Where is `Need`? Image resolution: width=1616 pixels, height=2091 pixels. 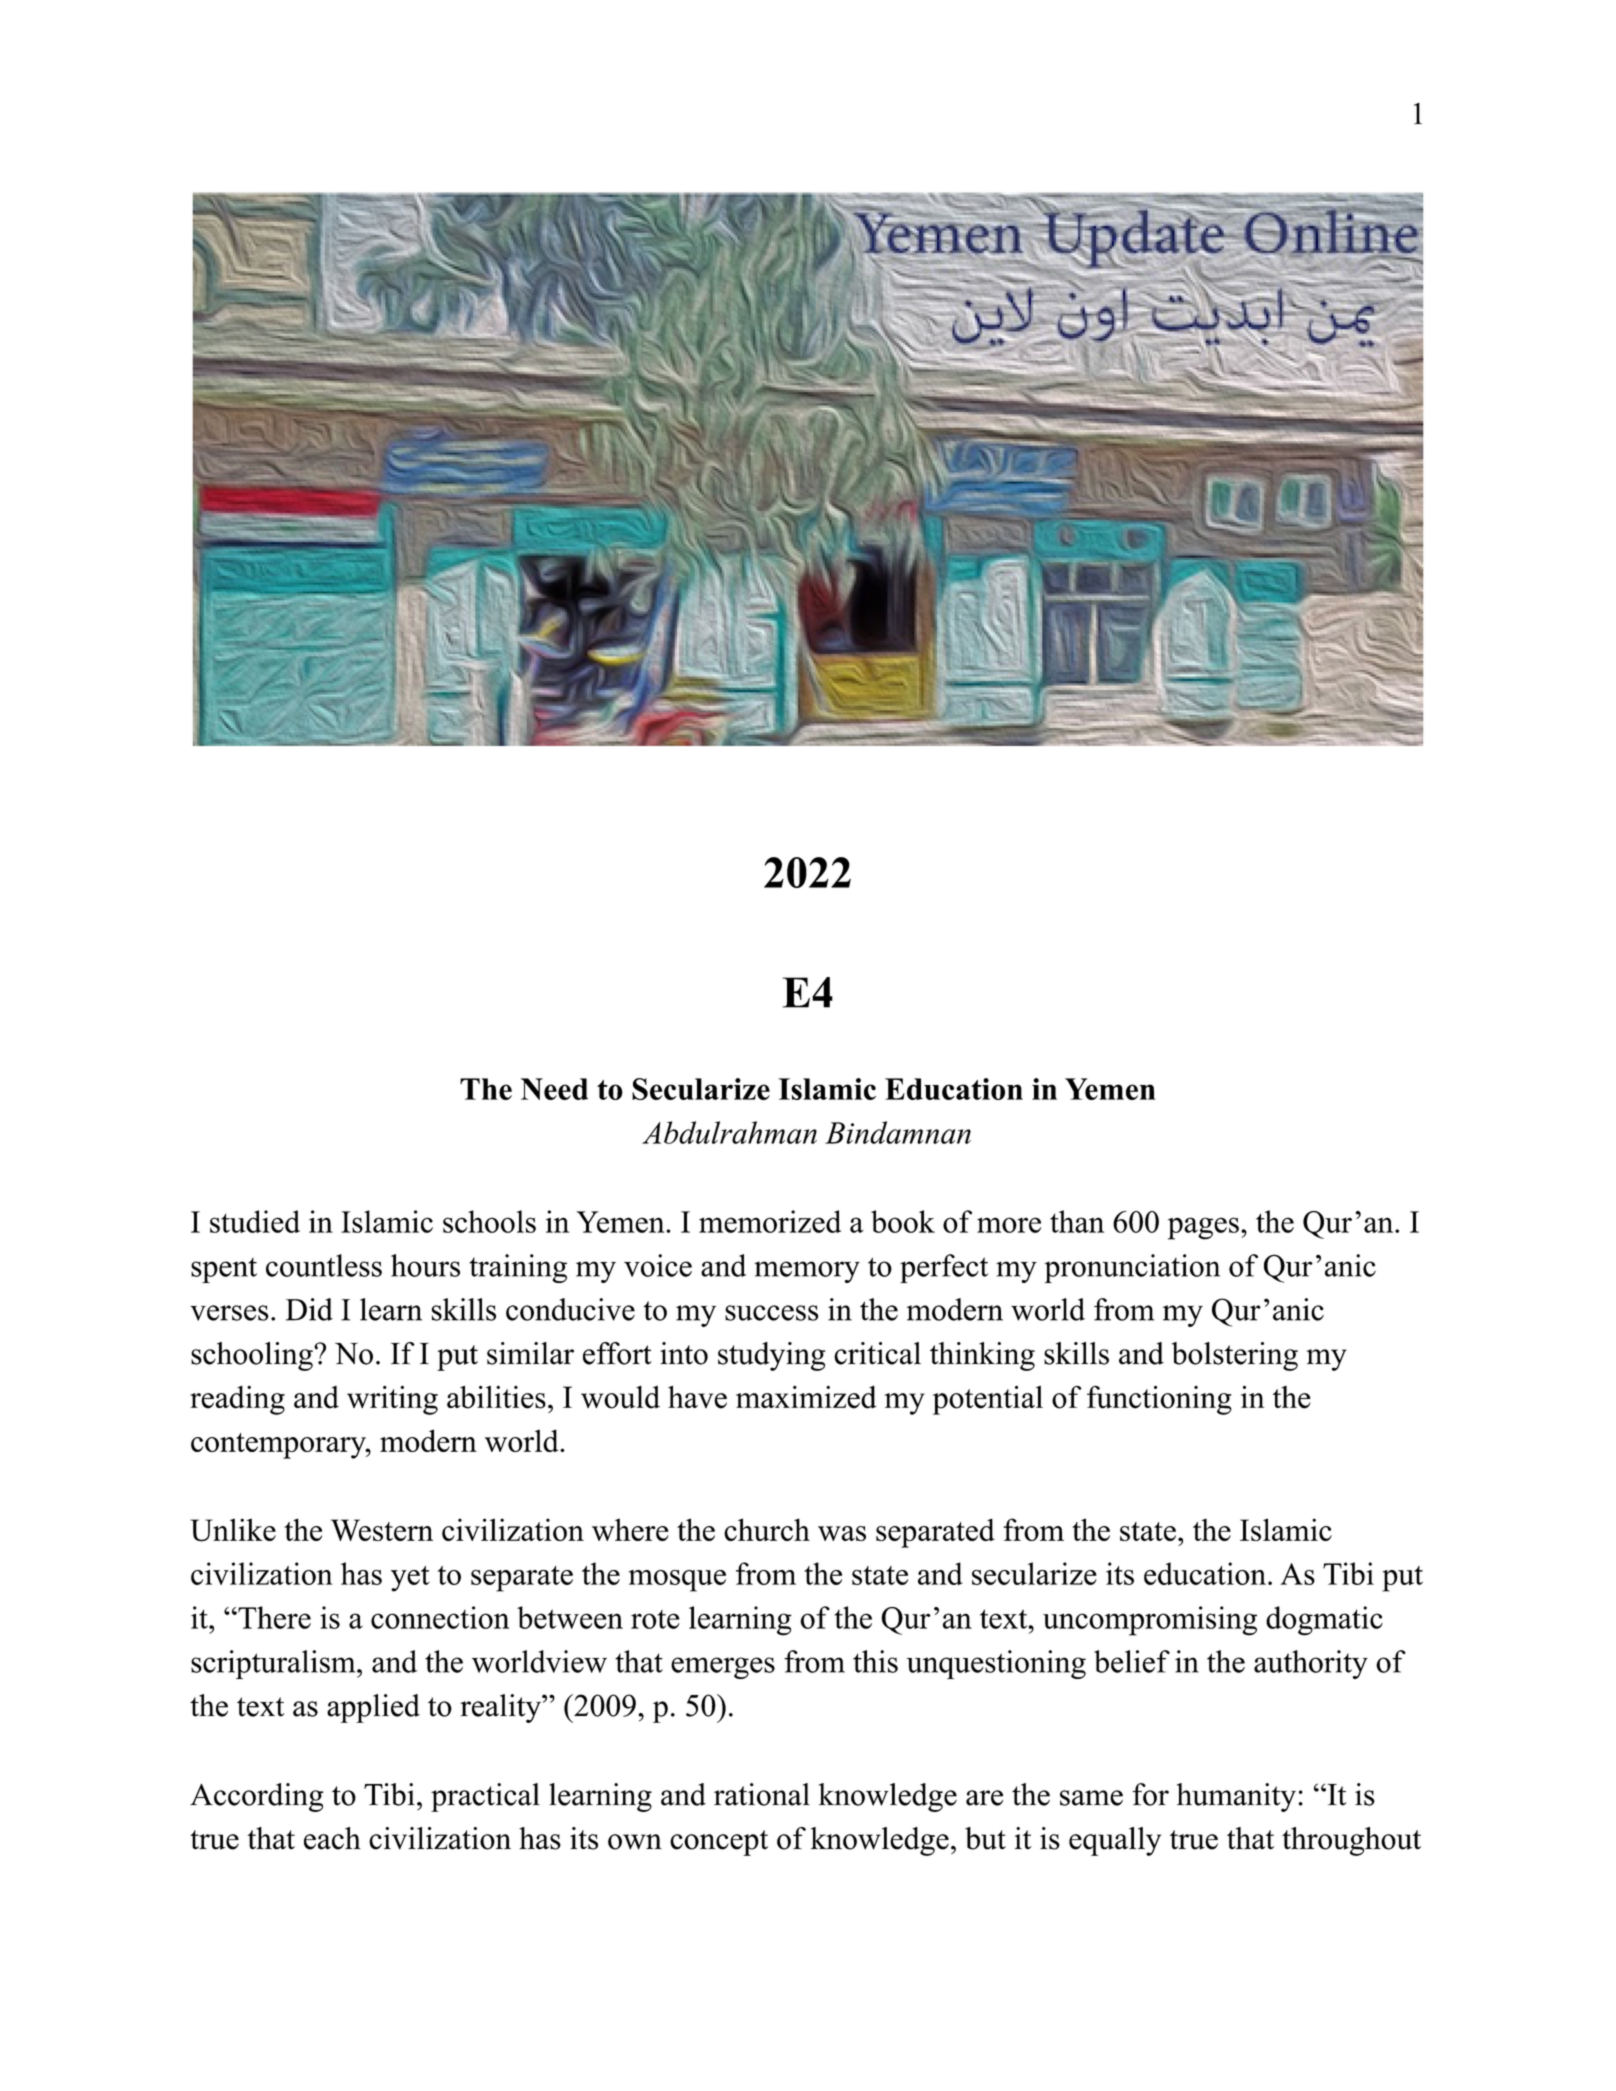
Need is located at coordinates (554, 1089).
